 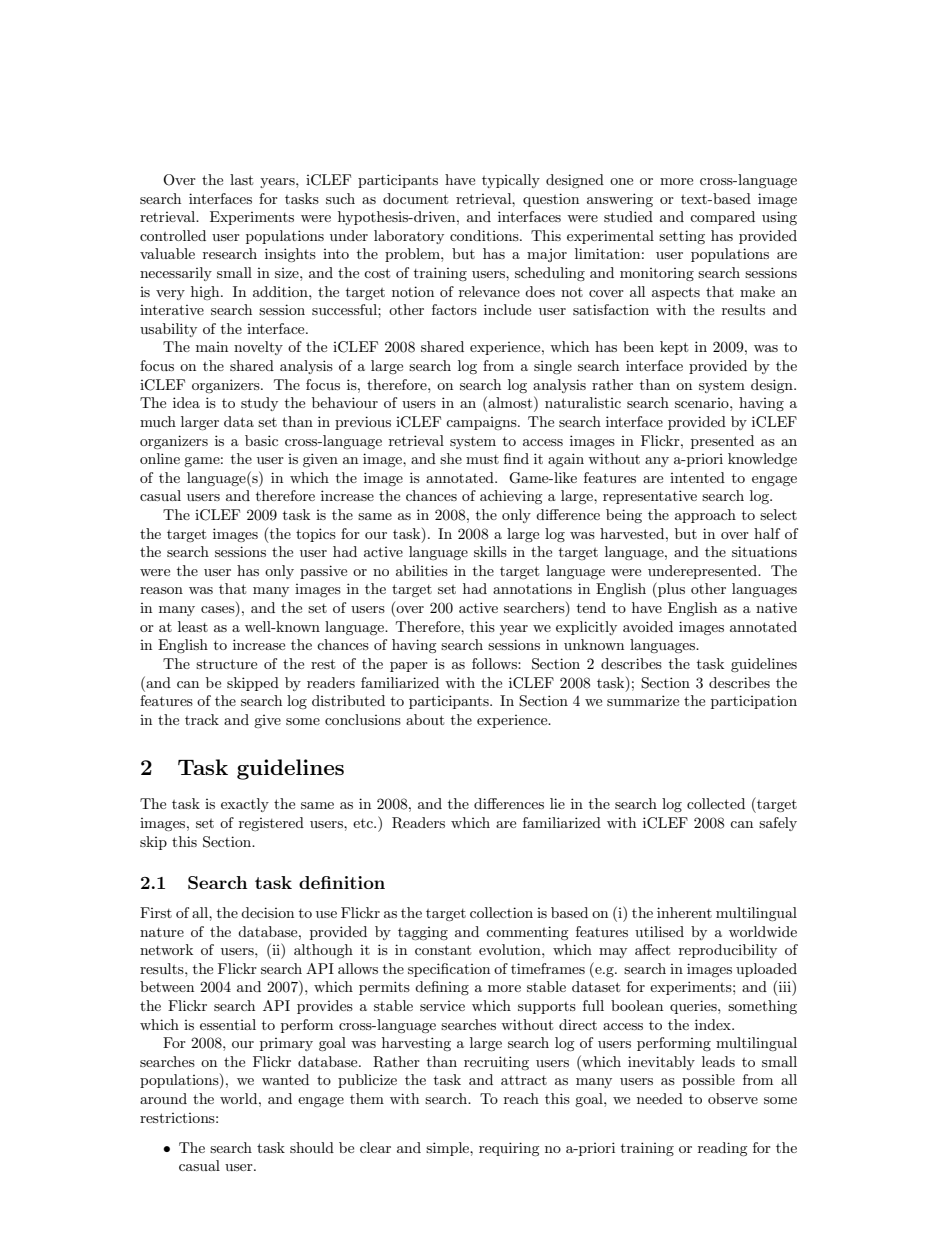 I want to click on conditions, so click(x=485, y=235).
